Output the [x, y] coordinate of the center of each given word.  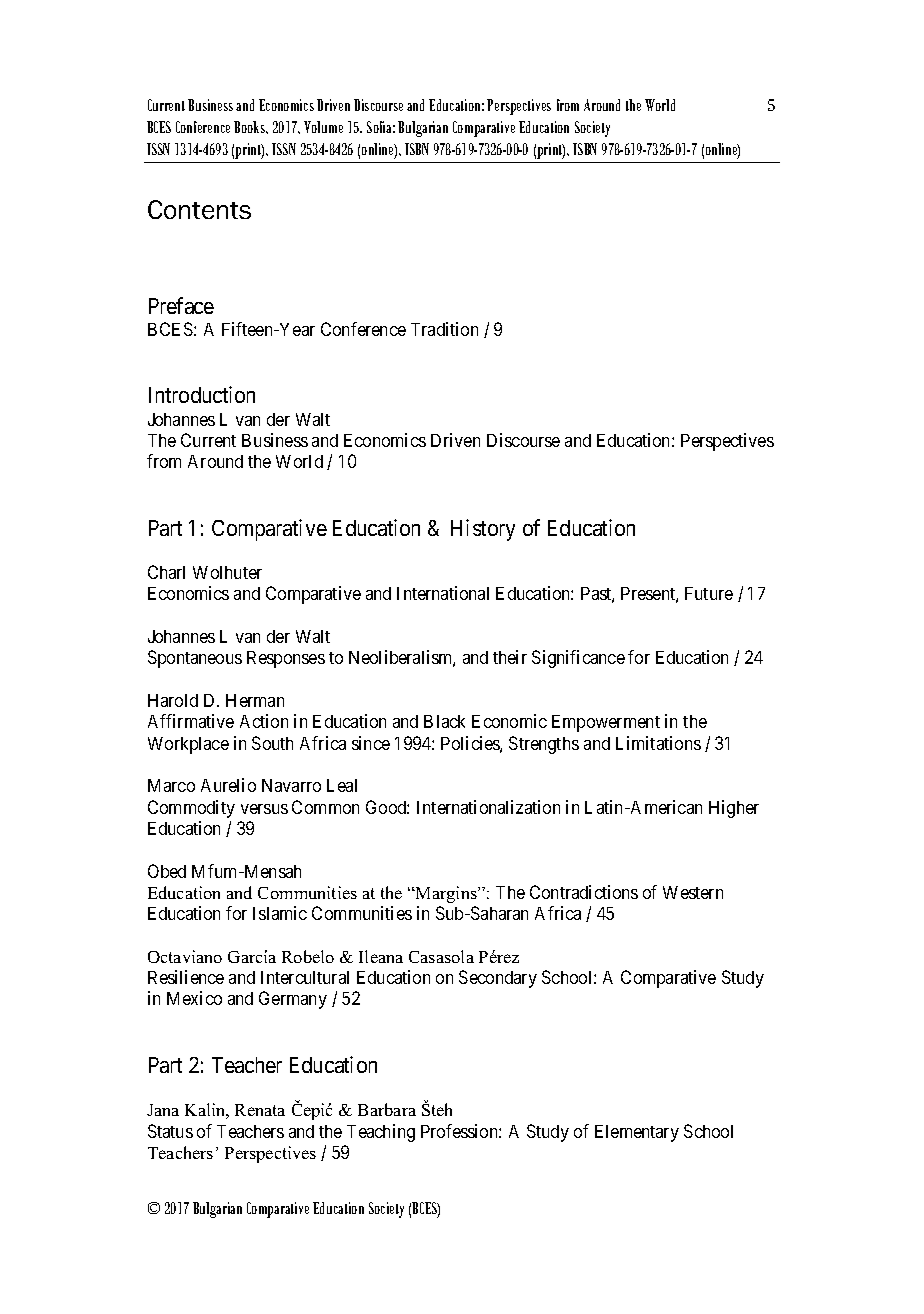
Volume [323, 127]
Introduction [202, 394]
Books [251, 127]
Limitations [658, 743]
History [483, 530]
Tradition [444, 329]
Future [709, 593]
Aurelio [228, 785]
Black [444, 721]
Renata [260, 1110]
